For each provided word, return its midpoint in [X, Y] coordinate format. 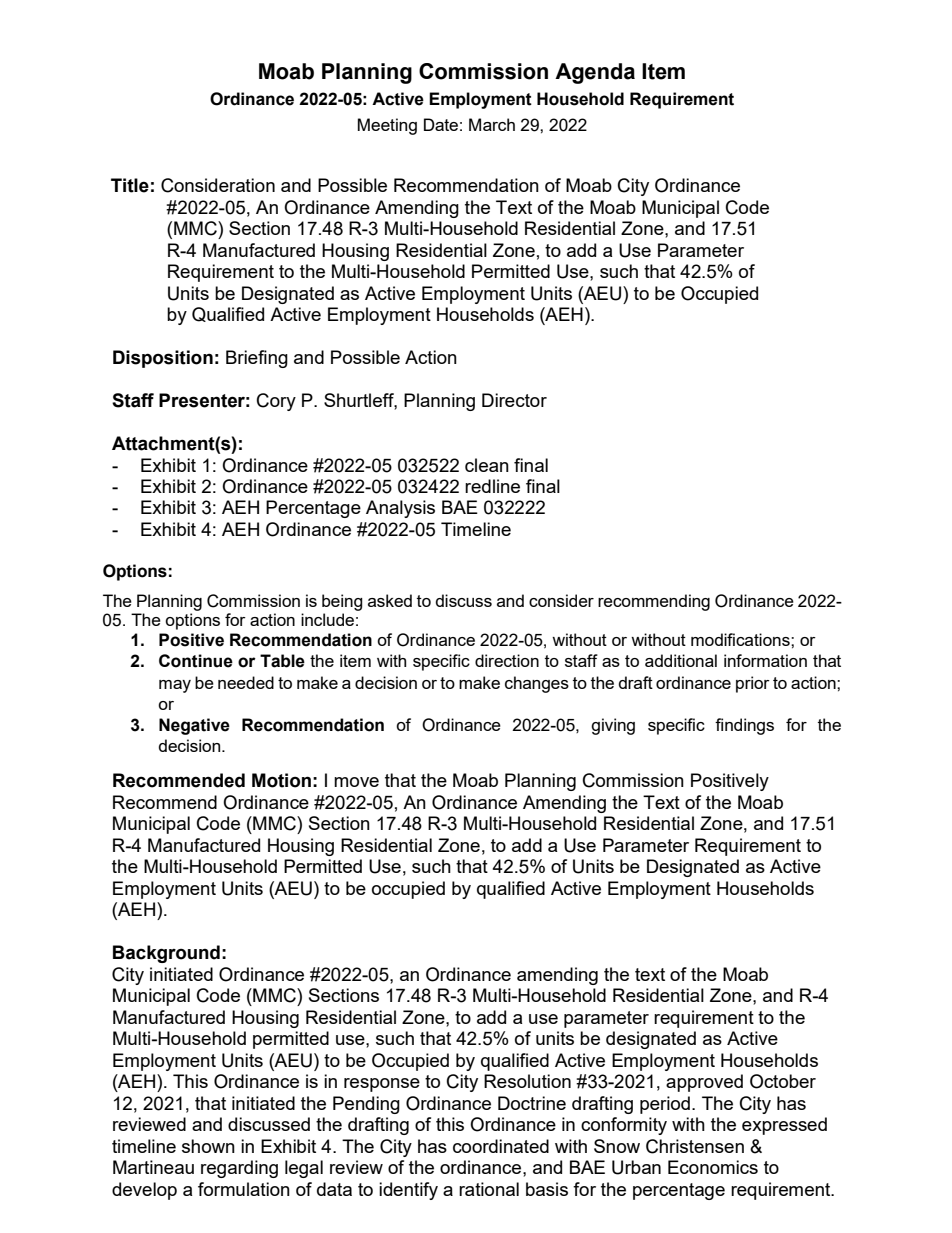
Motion [281, 780]
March [492, 124]
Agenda [595, 73]
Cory [276, 402]
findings [744, 726]
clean [487, 465]
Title [130, 185]
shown [208, 1146]
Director [514, 400]
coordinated [501, 1146]
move [356, 782]
